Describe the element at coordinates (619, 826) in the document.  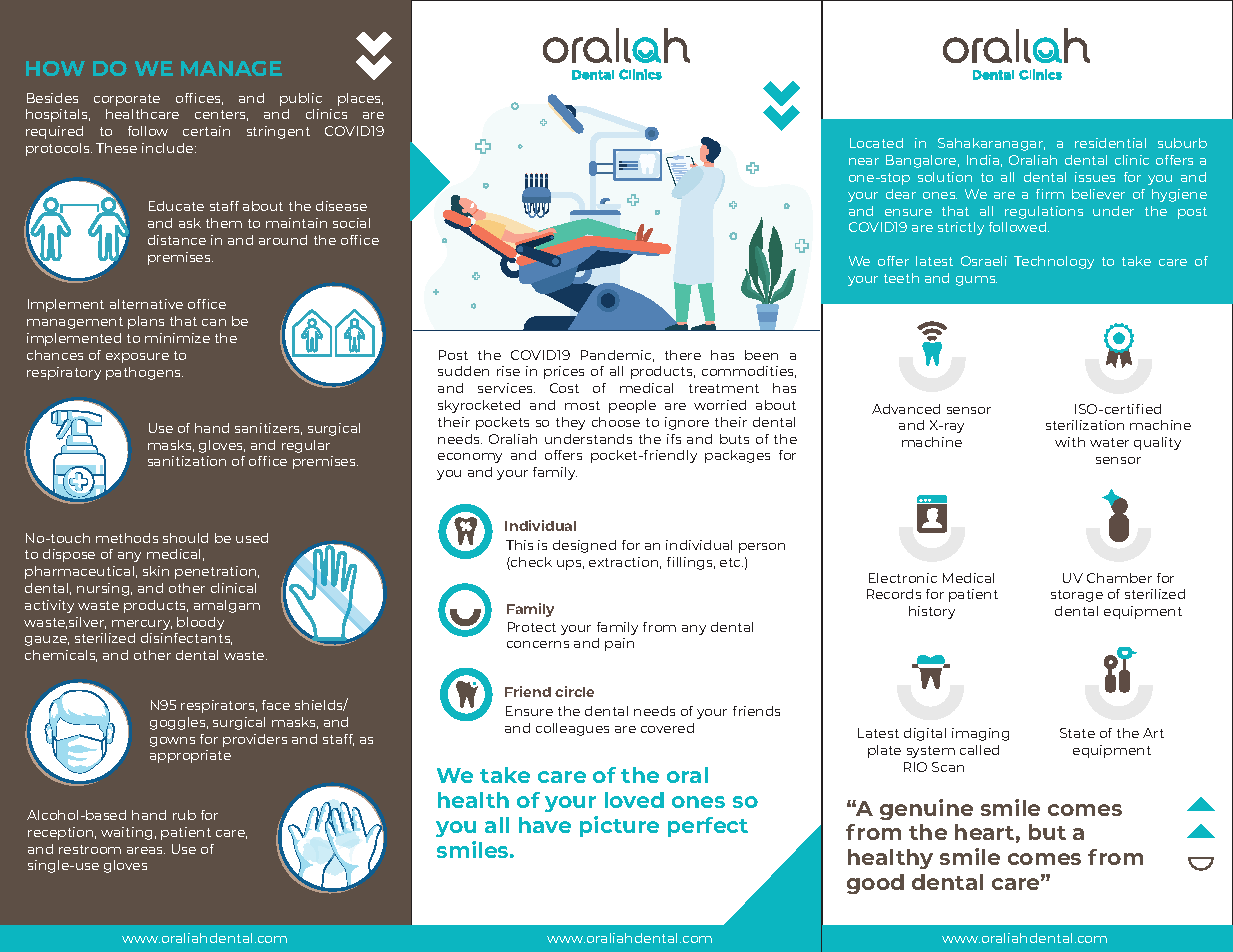
I see `picture` at that location.
